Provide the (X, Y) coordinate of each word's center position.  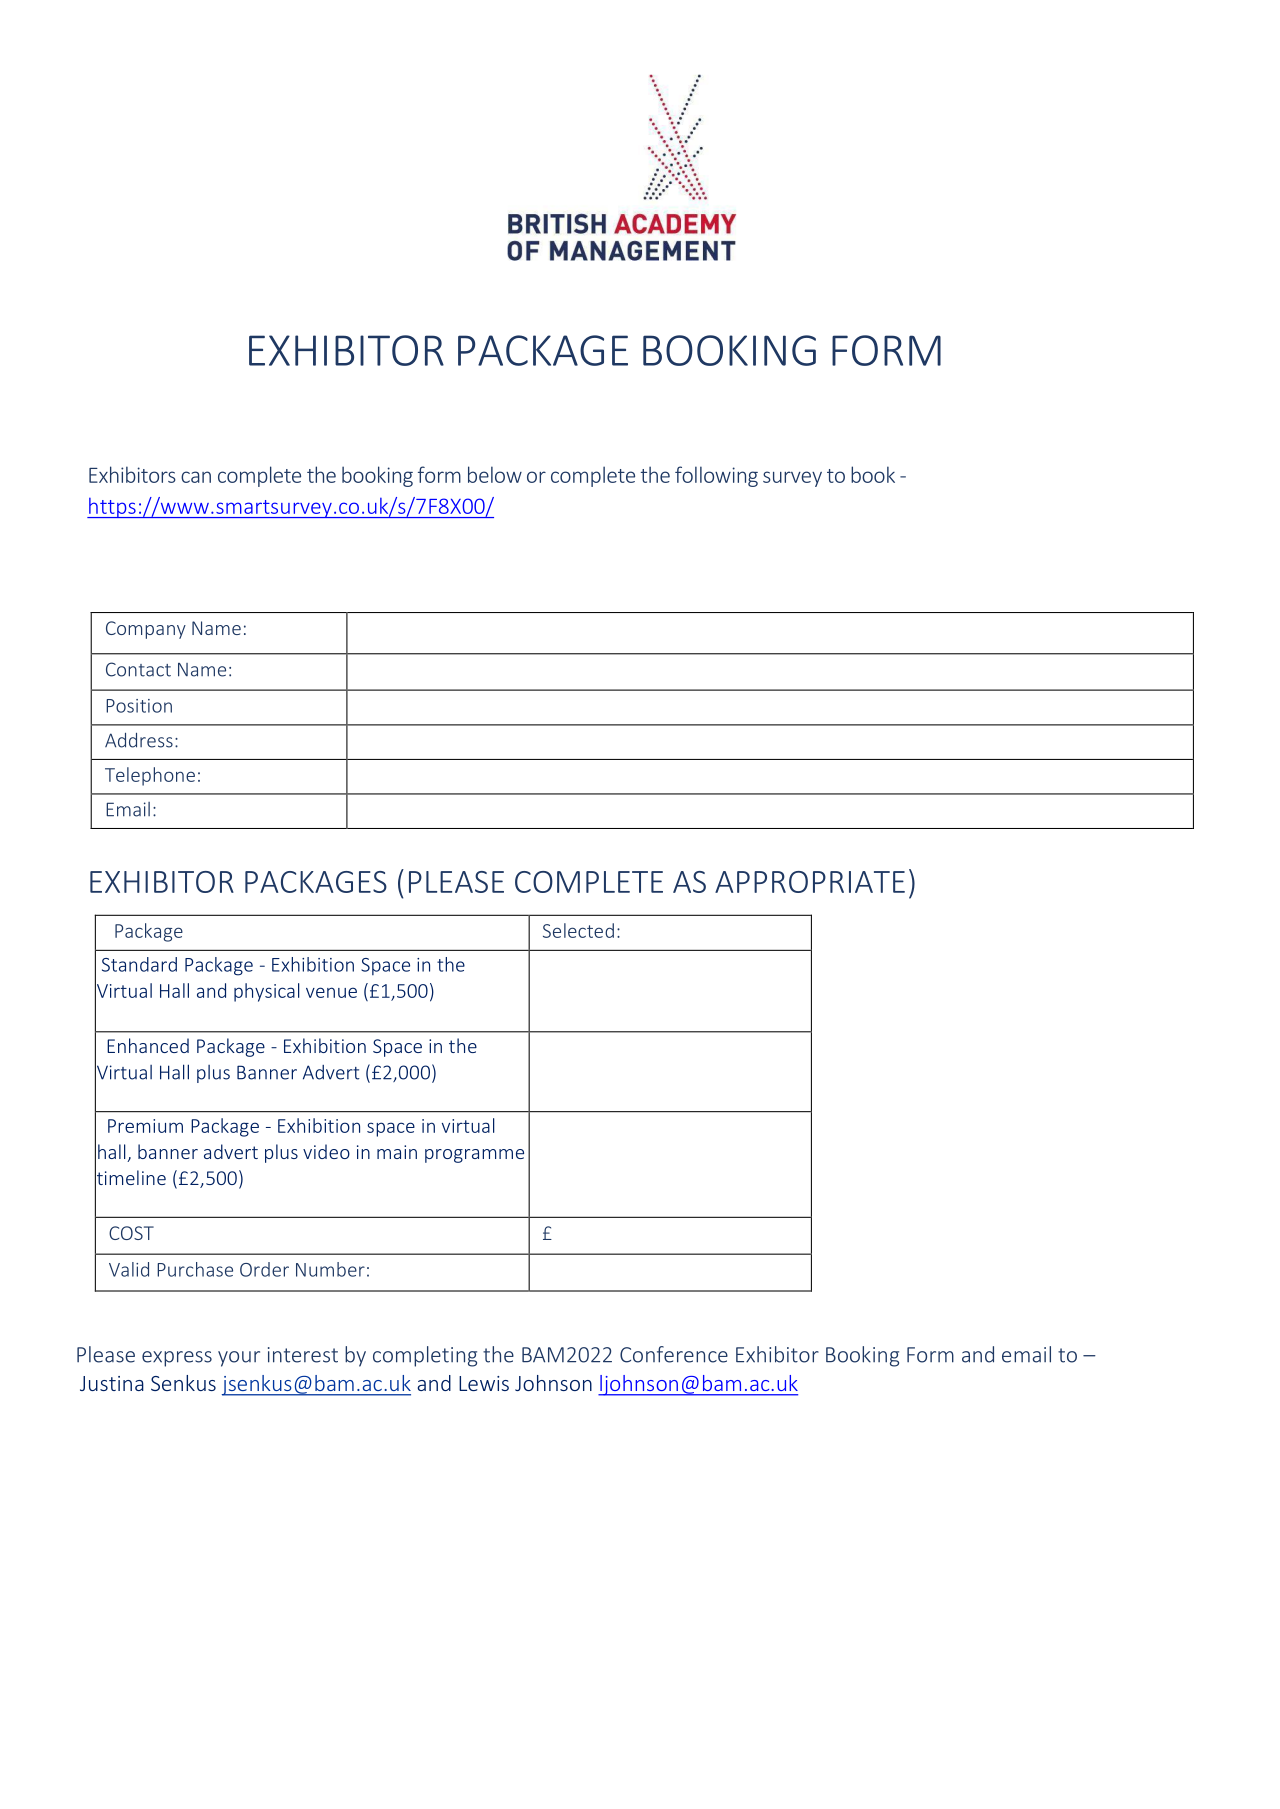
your (239, 1359)
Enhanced (148, 1045)
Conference (674, 1354)
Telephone (150, 776)
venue (331, 992)
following (716, 476)
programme (474, 1156)
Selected (578, 930)
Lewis (484, 1383)
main (397, 1152)
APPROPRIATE (810, 882)
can (196, 477)
